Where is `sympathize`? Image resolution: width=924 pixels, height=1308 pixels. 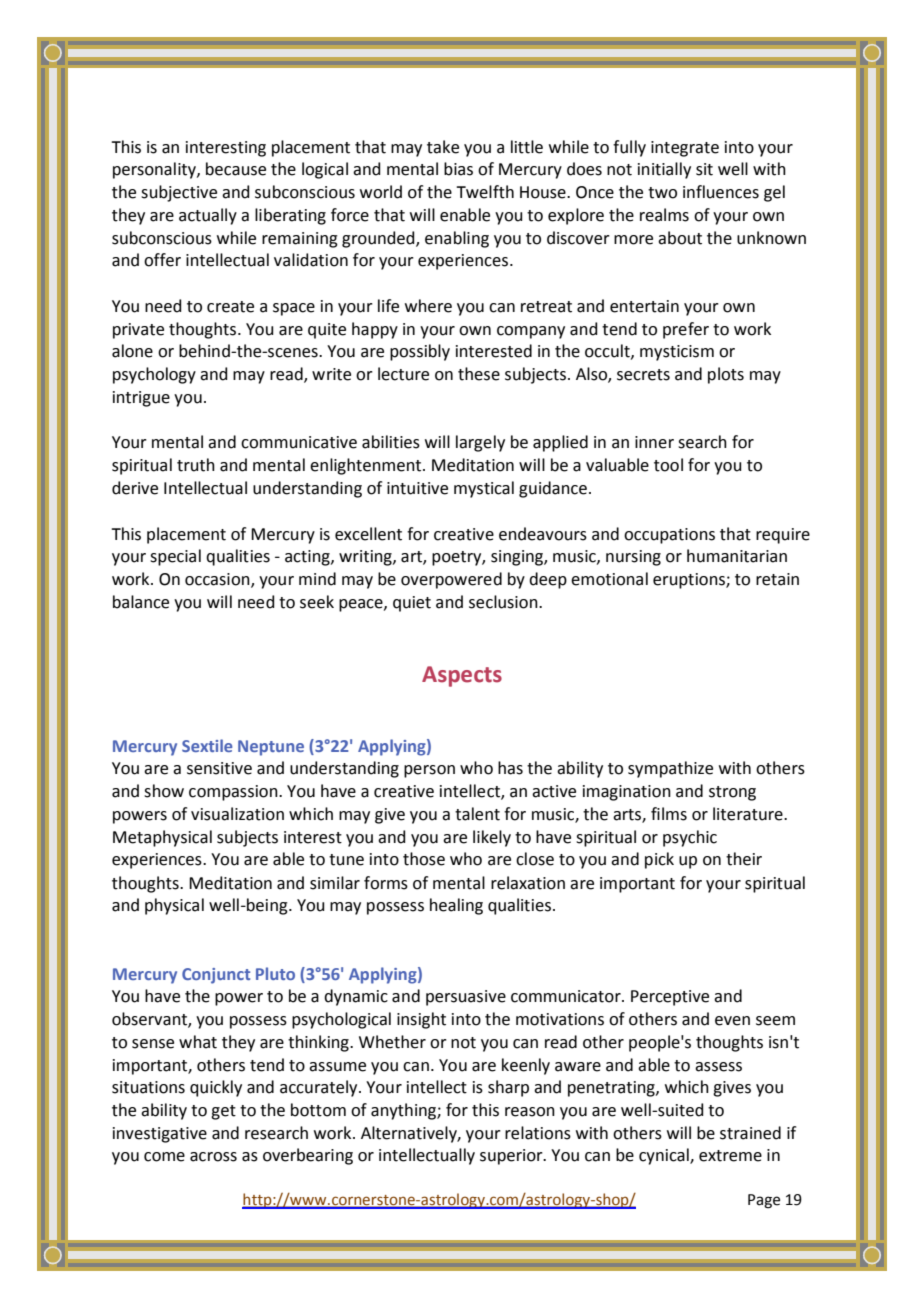
sympathize is located at coordinates (670, 769).
